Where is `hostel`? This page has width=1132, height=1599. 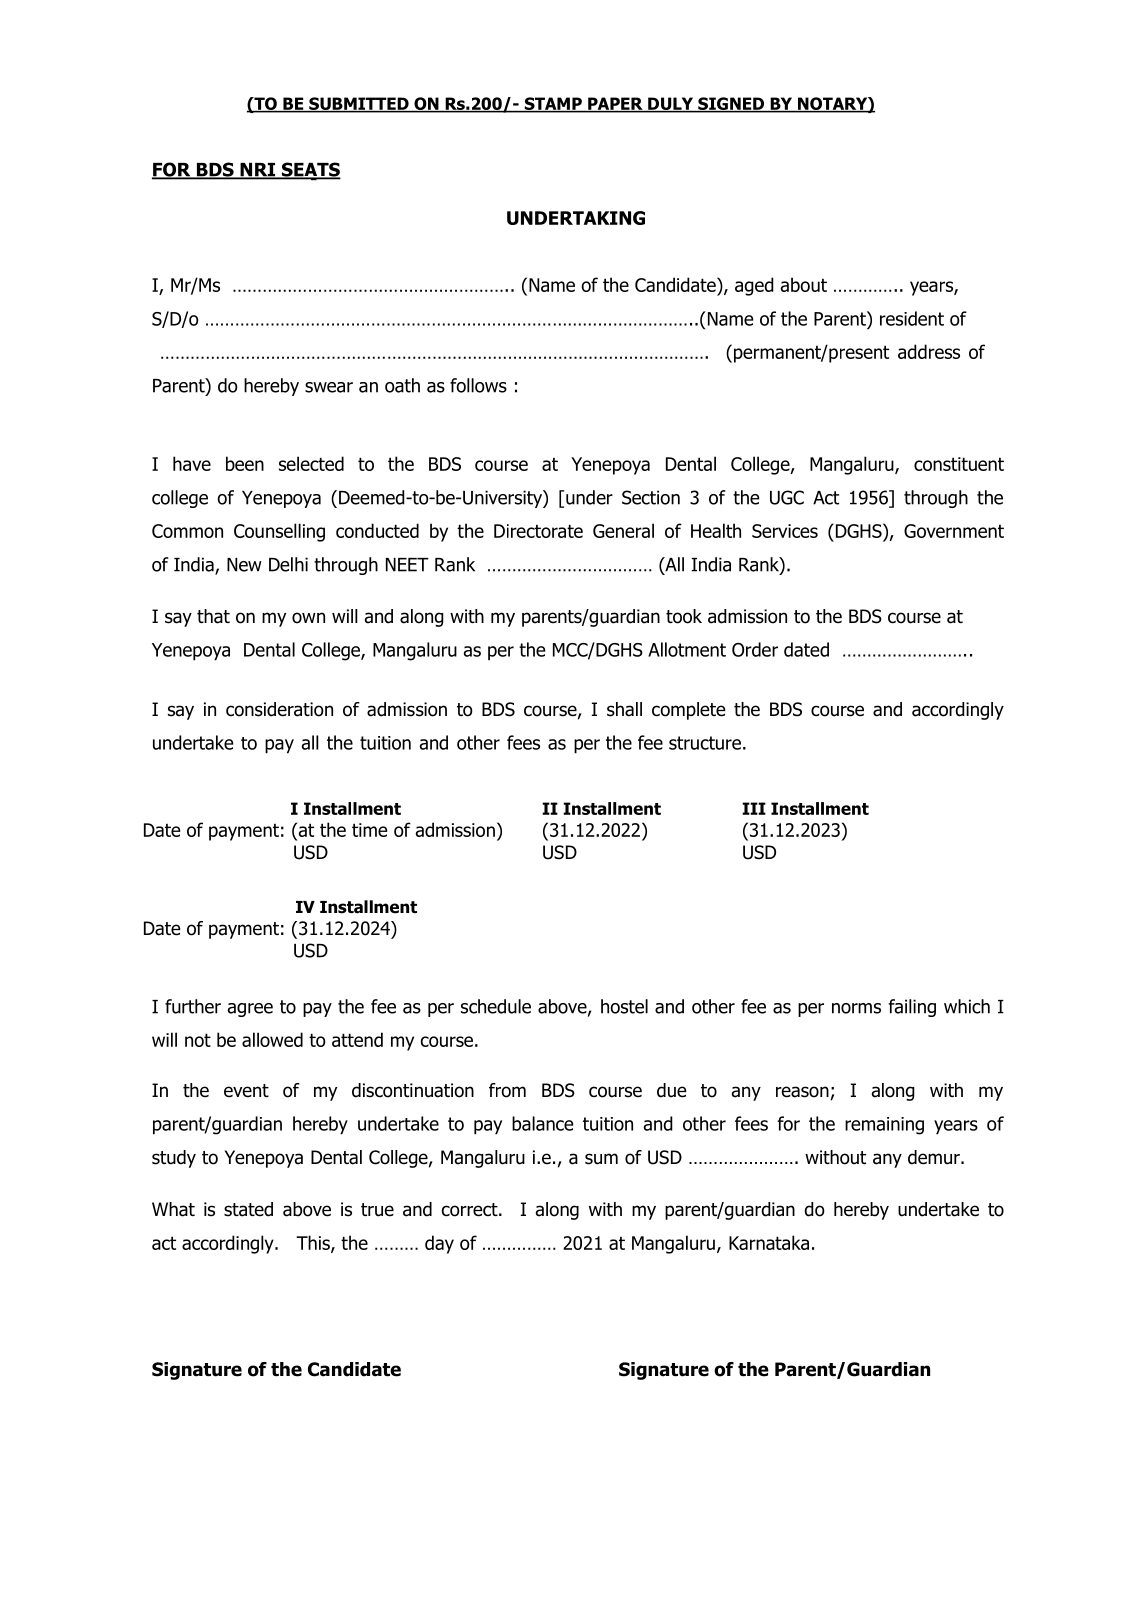
hostel is located at coordinates (624, 1006).
